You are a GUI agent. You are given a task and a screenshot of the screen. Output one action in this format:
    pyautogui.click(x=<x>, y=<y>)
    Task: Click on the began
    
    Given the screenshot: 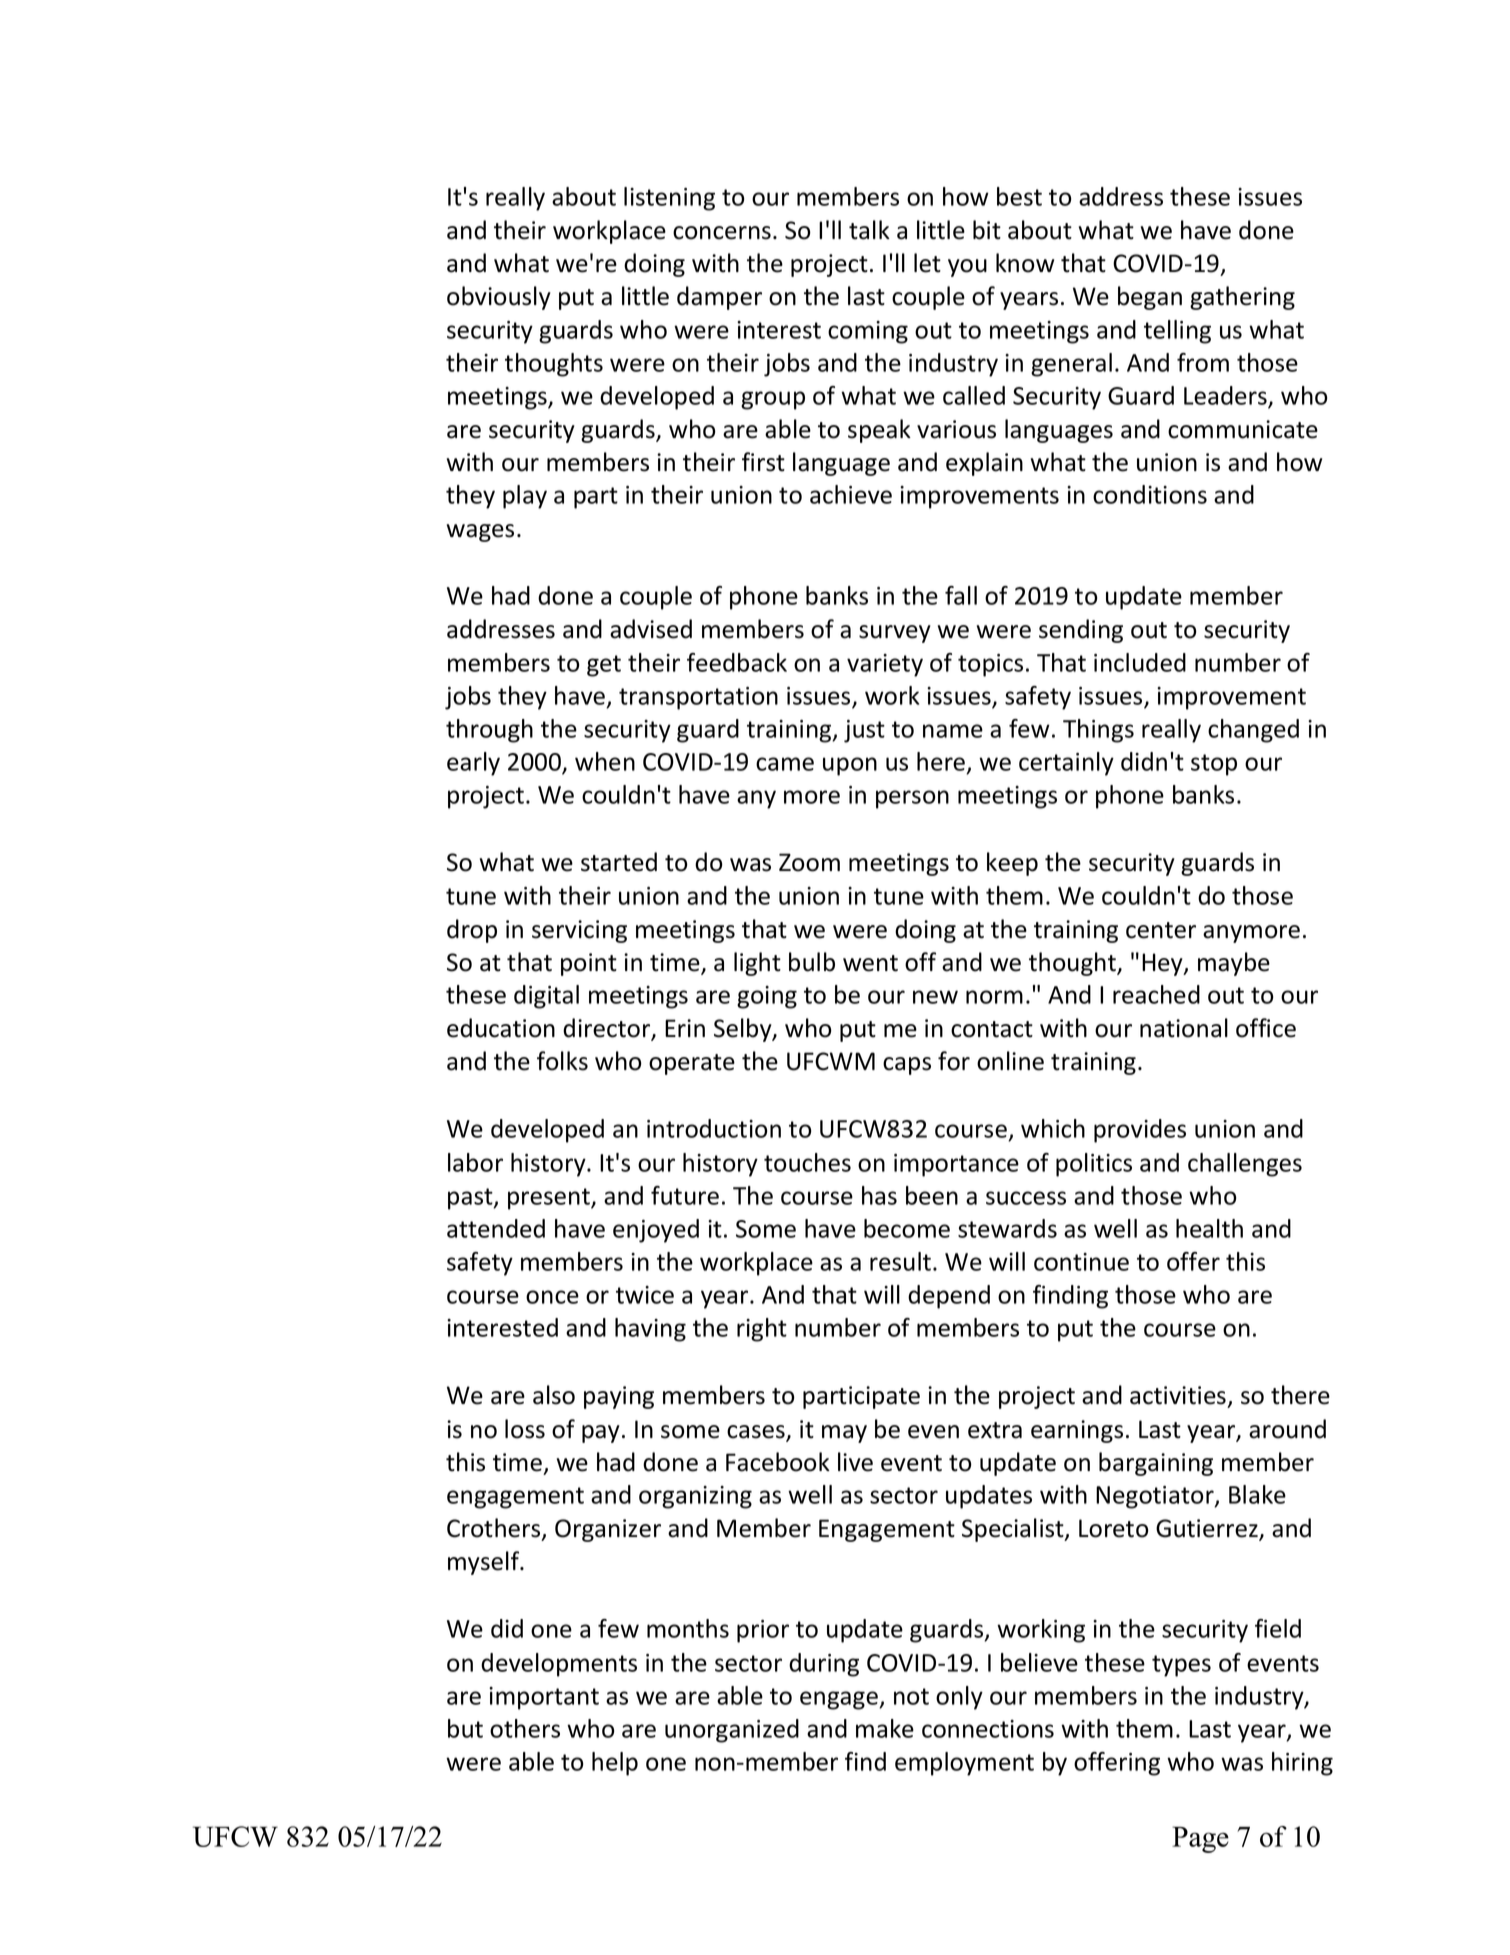 What is the action you would take?
    pyautogui.click(x=1150, y=298)
